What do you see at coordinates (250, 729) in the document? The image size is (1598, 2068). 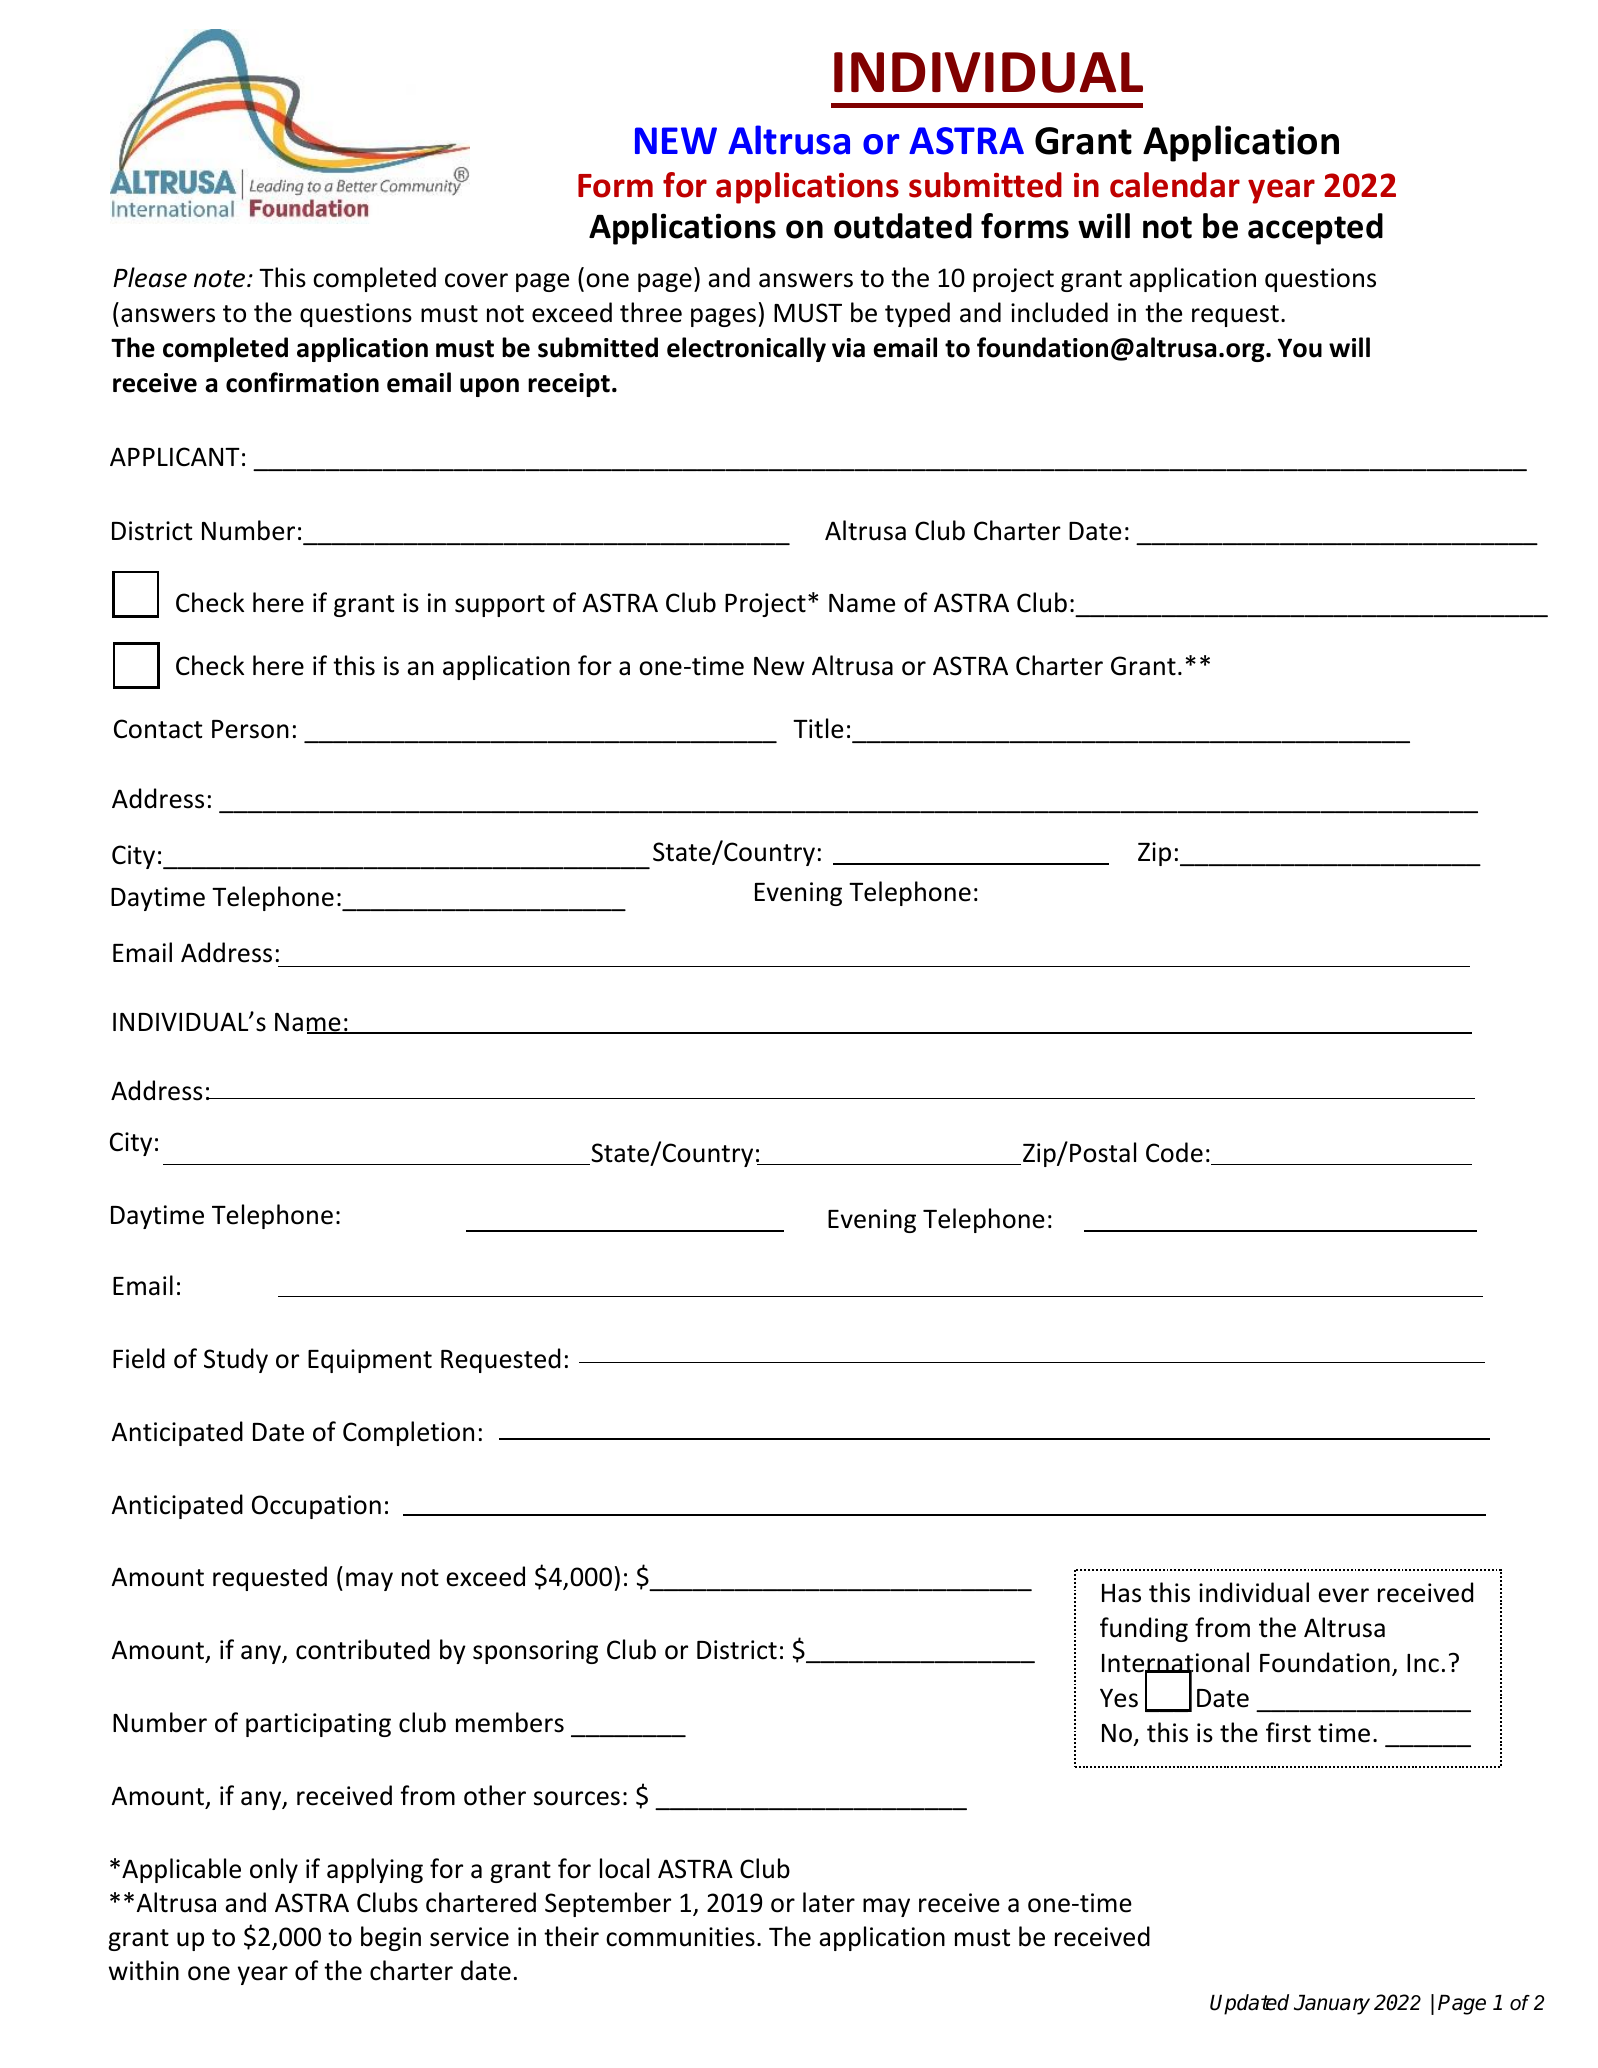 I see `Person` at bounding box center [250, 729].
